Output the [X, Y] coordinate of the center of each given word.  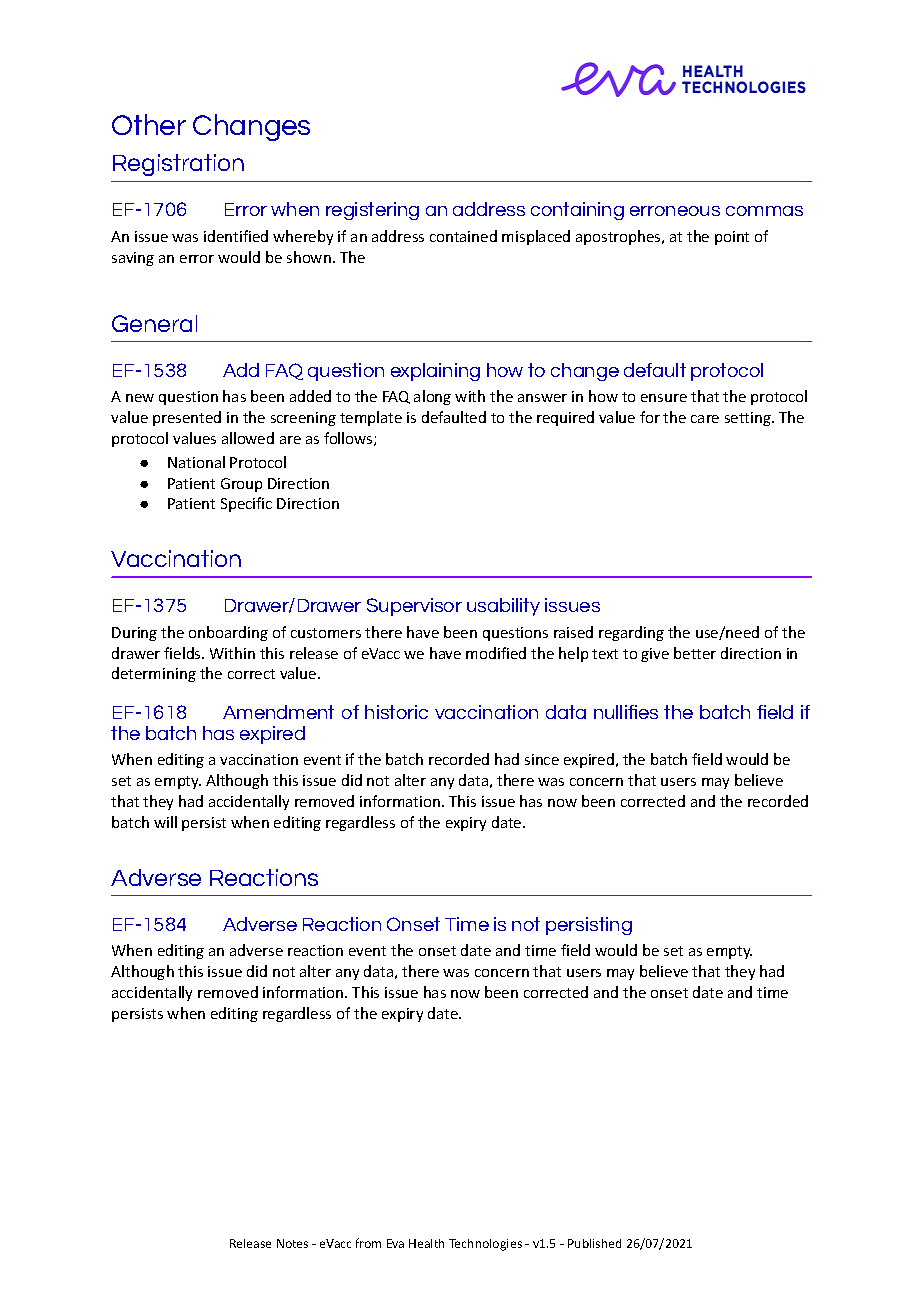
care [705, 419]
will [165, 822]
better [695, 653]
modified [496, 653]
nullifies [626, 712]
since [542, 759]
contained [463, 236]
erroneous [675, 211]
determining [154, 674]
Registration [178, 165]
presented [187, 418]
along [432, 397]
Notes [292, 1243]
